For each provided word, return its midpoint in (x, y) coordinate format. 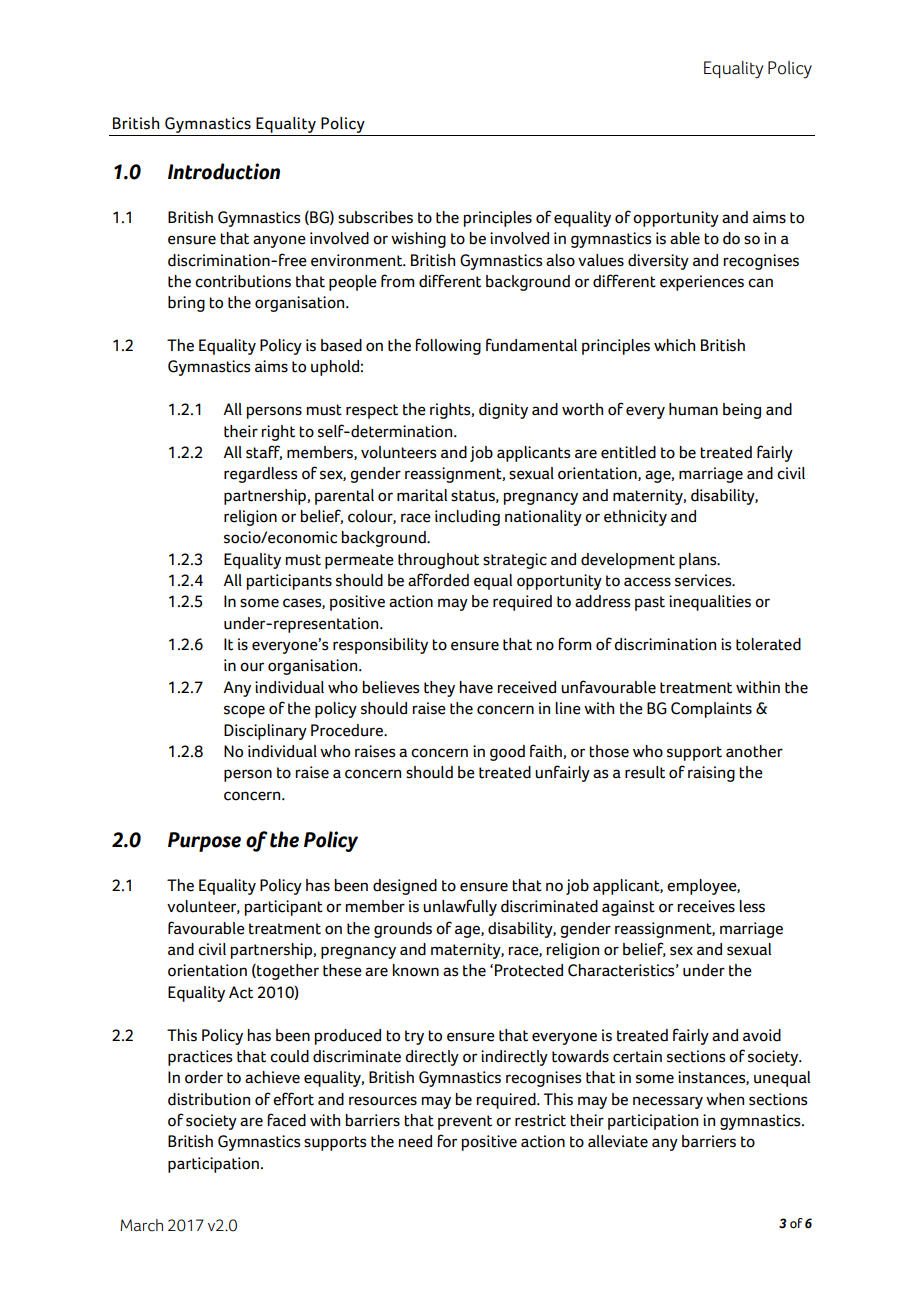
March (141, 1225)
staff (264, 452)
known (416, 970)
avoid (762, 1035)
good (507, 753)
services (704, 580)
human (693, 409)
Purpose (204, 842)
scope (244, 711)
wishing (418, 240)
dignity (503, 411)
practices (200, 1058)
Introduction (224, 171)
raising (711, 774)
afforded (438, 580)
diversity (658, 262)
